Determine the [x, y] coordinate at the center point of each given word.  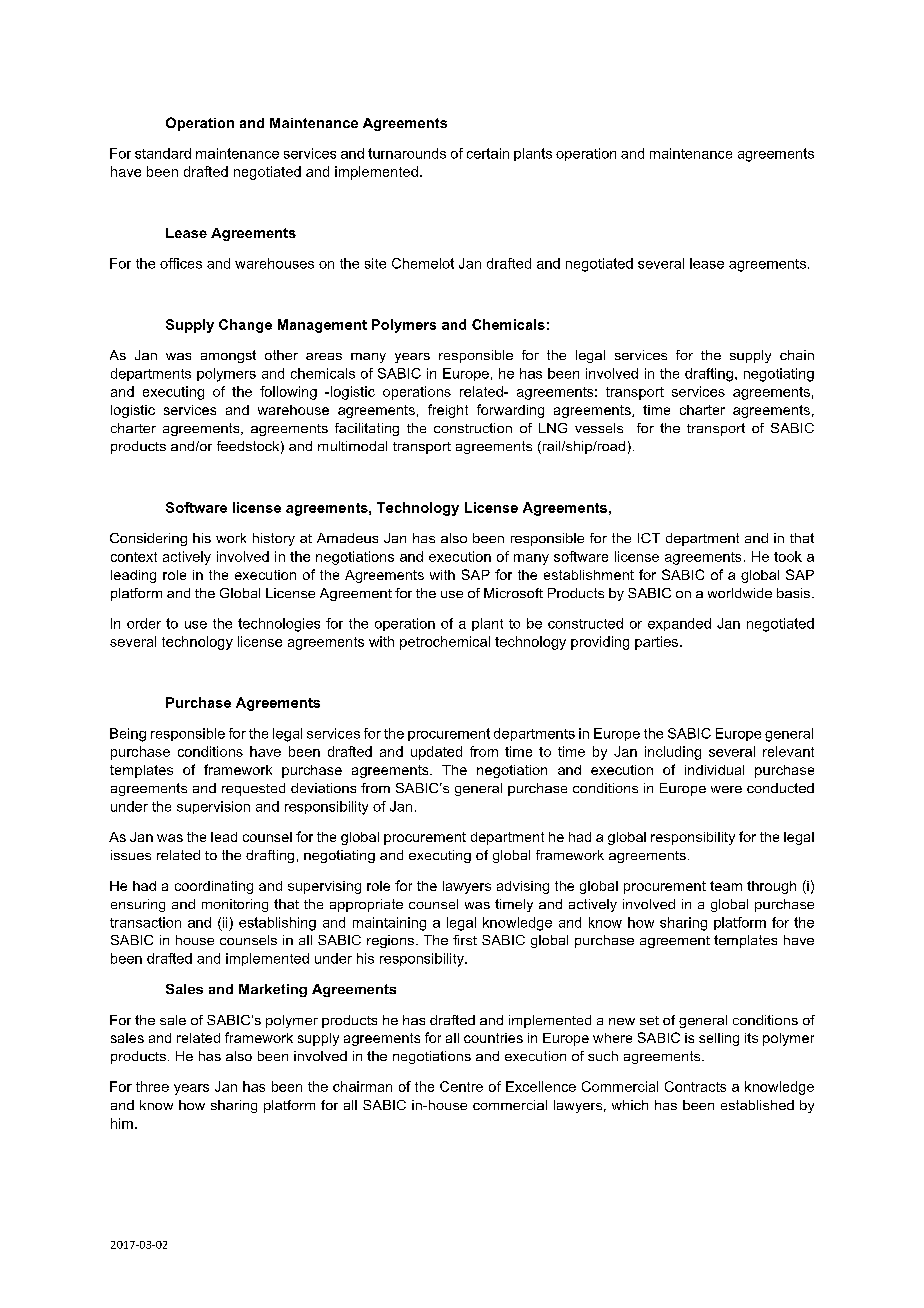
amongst [228, 356]
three [152, 1086]
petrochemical [445, 643]
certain [488, 153]
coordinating [214, 887]
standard [163, 153]
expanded [679, 624]
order [144, 623]
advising [523, 887]
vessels [599, 428]
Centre [461, 1086]
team [726, 886]
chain [797, 355]
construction [473, 428]
